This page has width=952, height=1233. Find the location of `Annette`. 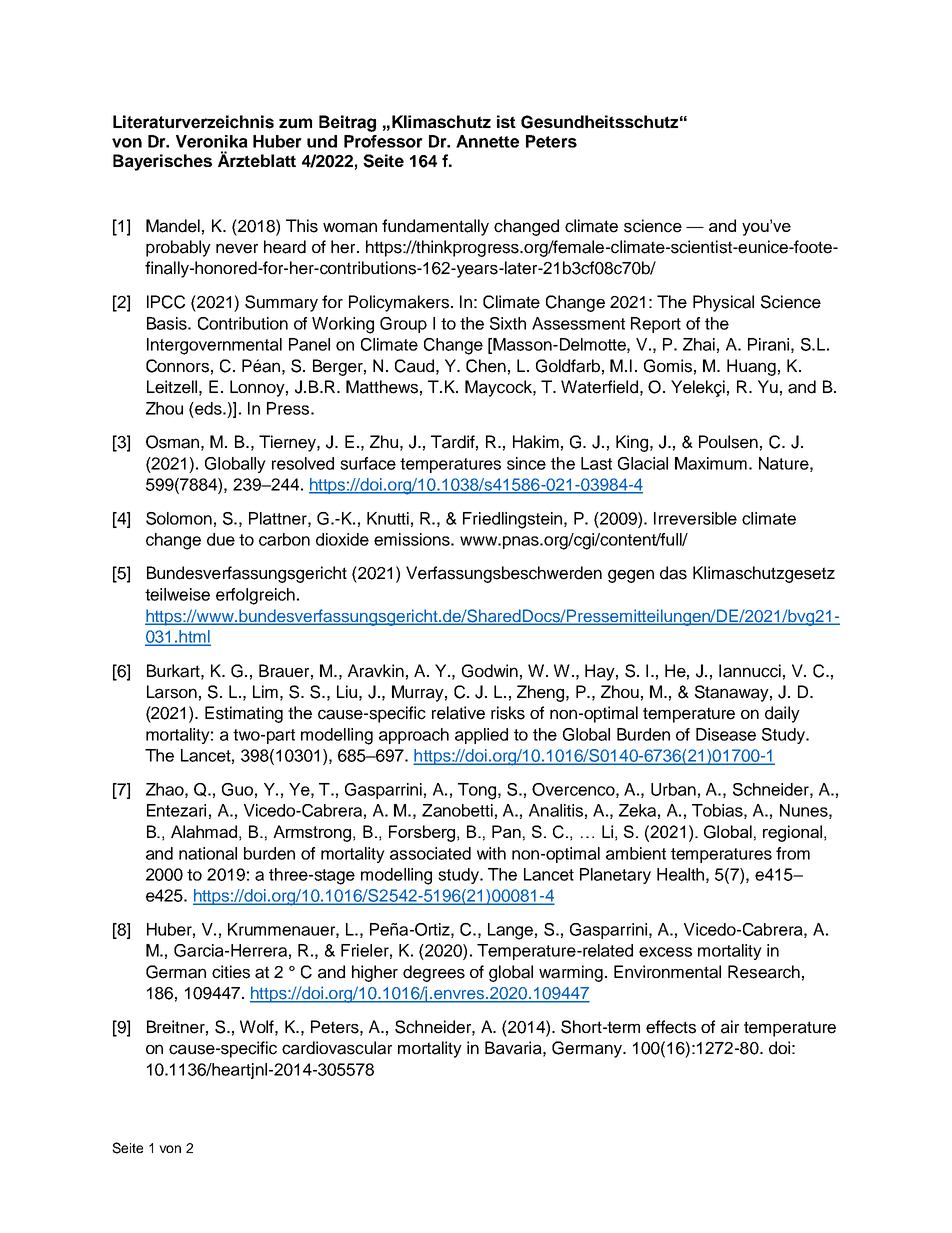

Annette is located at coordinates (487, 141).
